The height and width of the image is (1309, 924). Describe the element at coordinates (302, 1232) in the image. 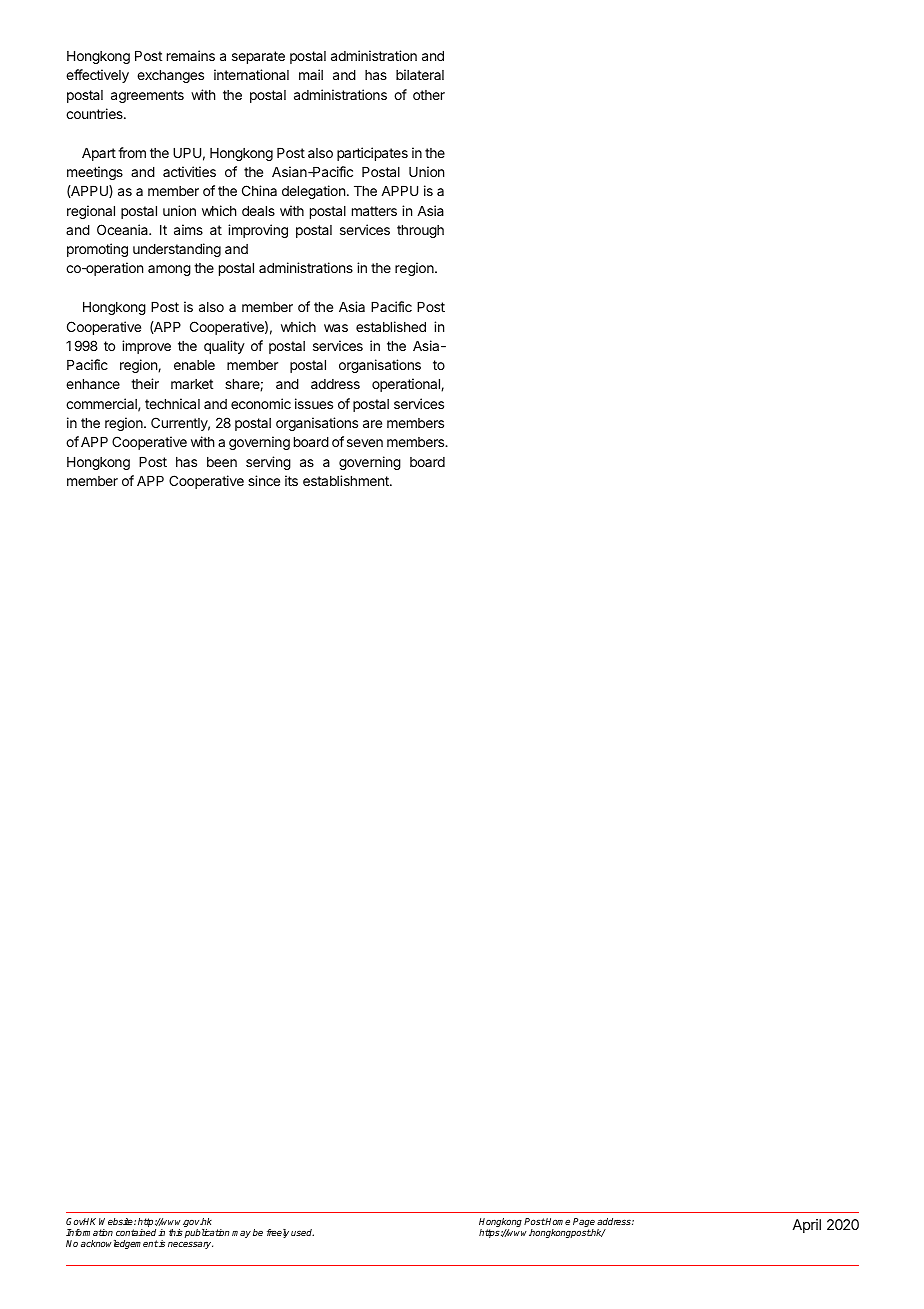

I see `used` at that location.
